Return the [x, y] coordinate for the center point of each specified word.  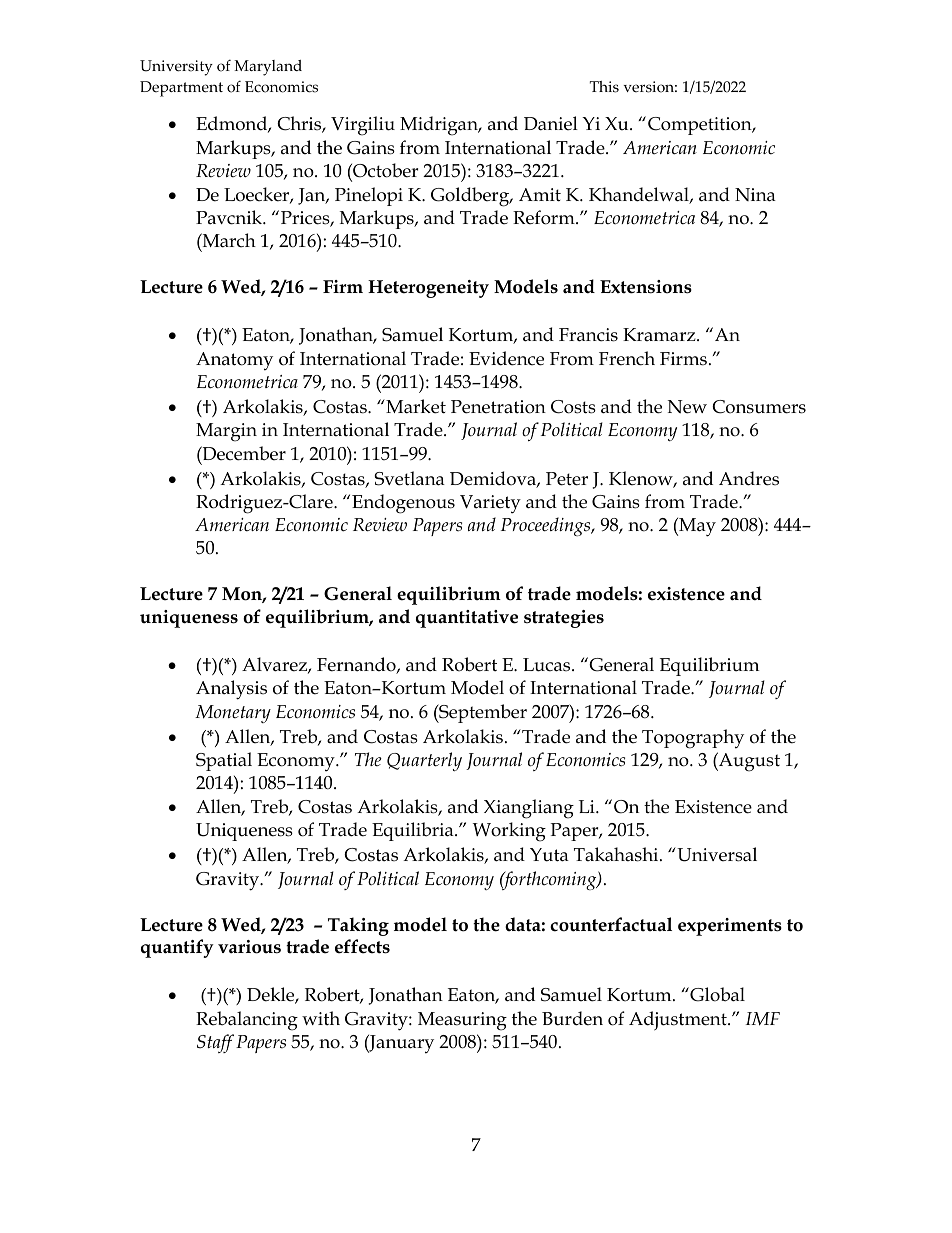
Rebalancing [247, 1021]
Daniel [551, 123]
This [604, 87]
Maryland [268, 68]
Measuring [462, 1021]
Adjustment [679, 1021]
